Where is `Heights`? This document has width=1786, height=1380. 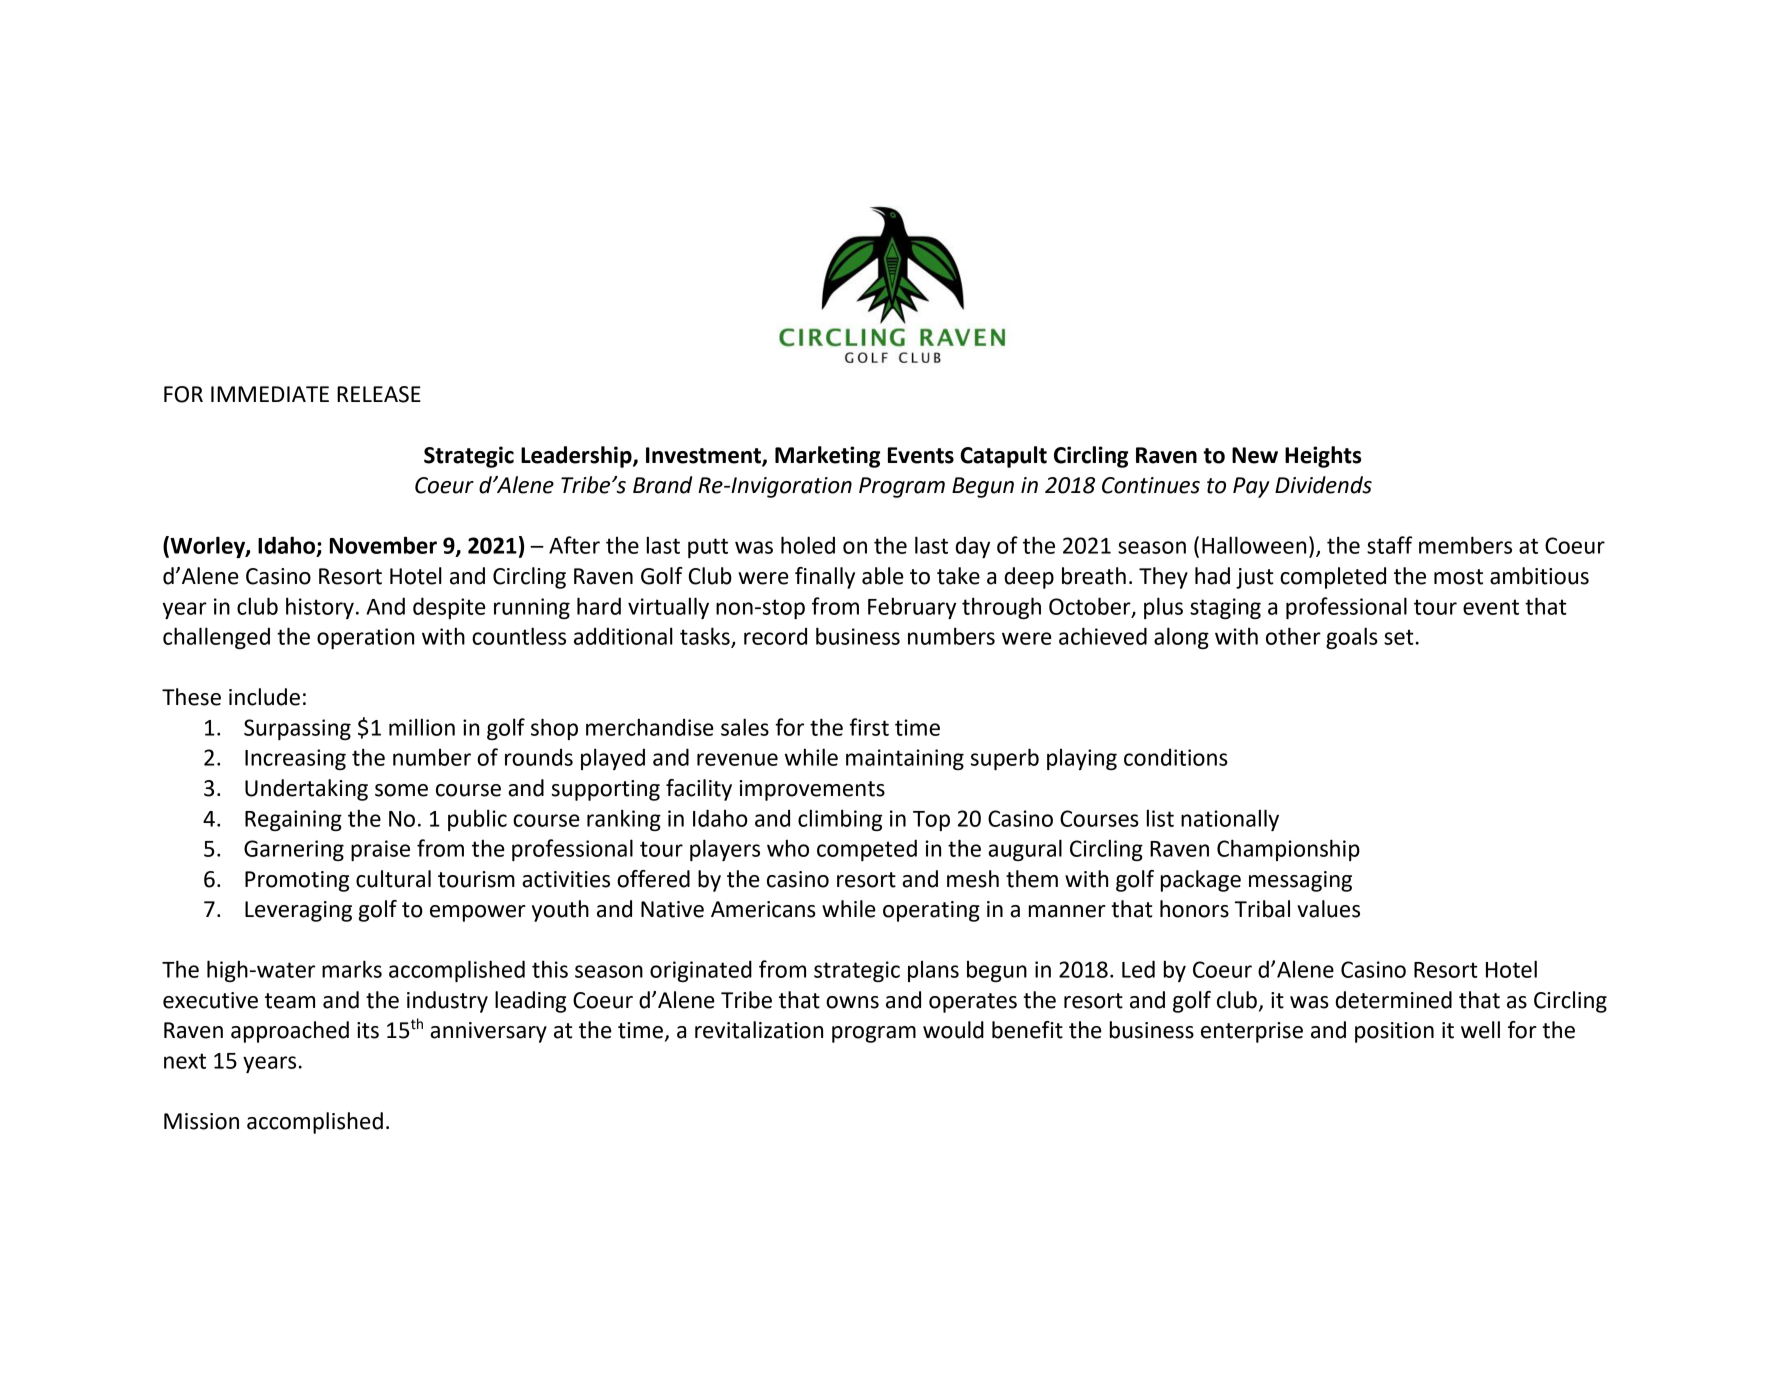
Heights is located at coordinates (1323, 457).
